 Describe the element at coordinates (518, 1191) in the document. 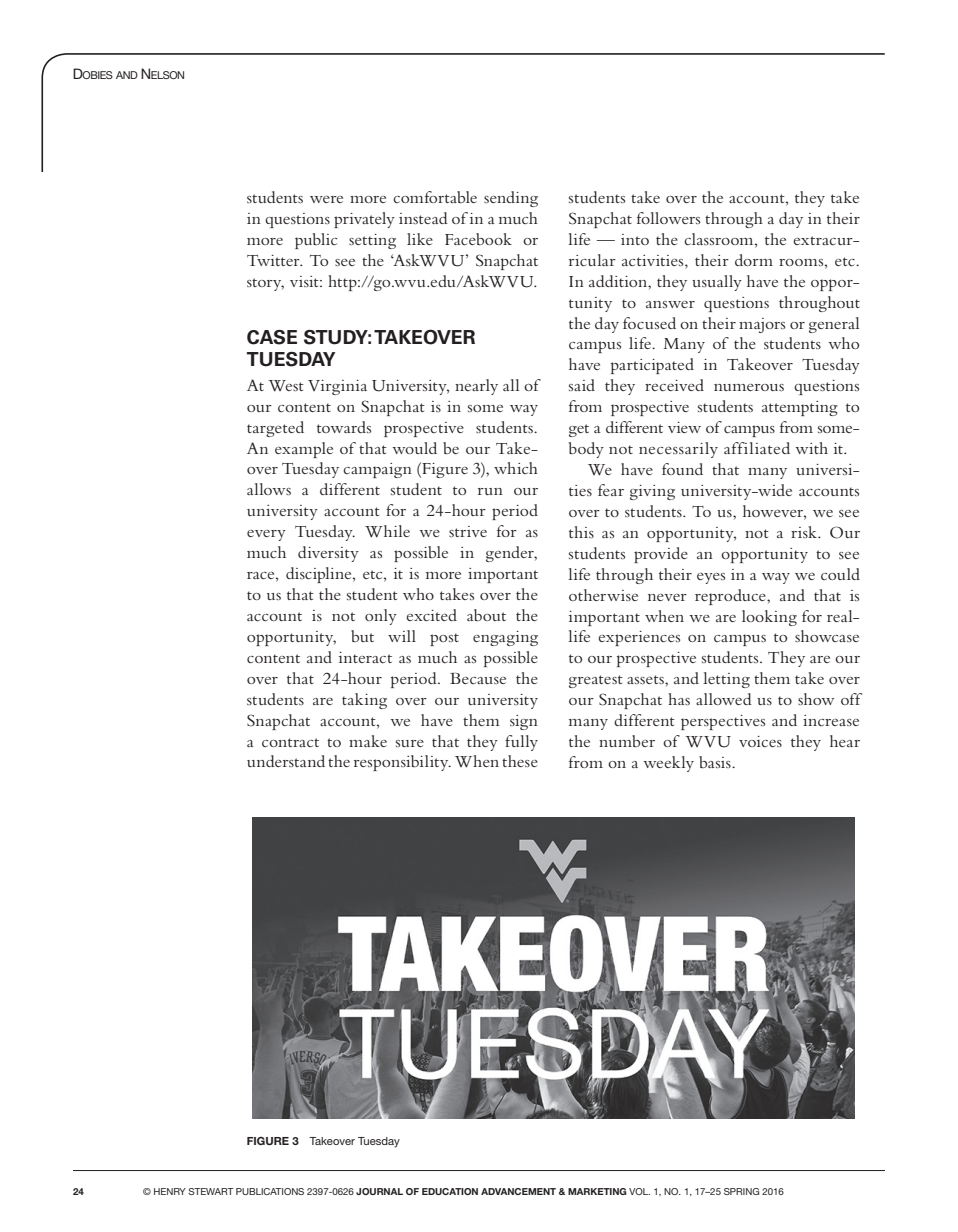

I see `ADVANCEMENT` at that location.
